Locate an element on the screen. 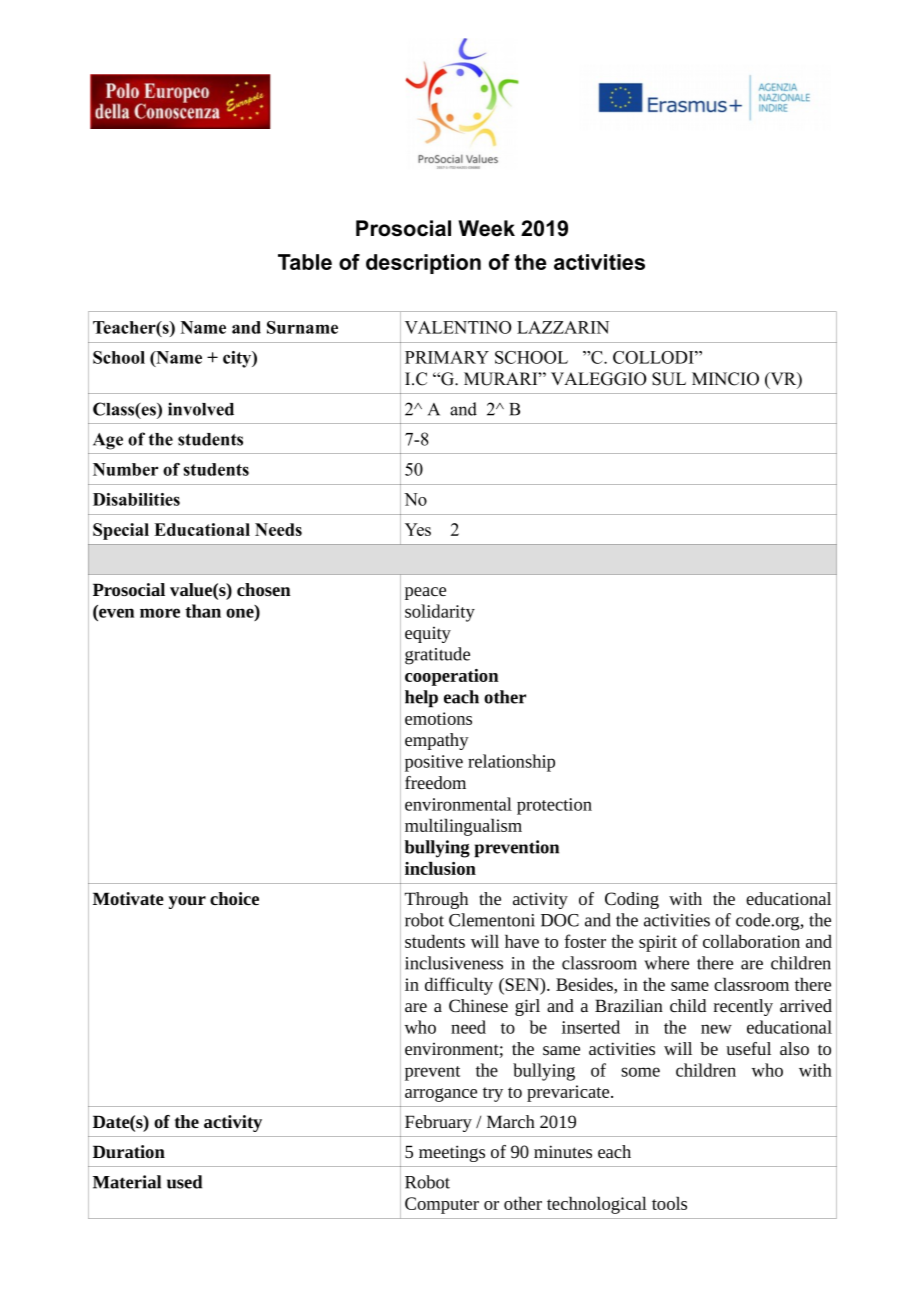  protection is located at coordinates (554, 806).
